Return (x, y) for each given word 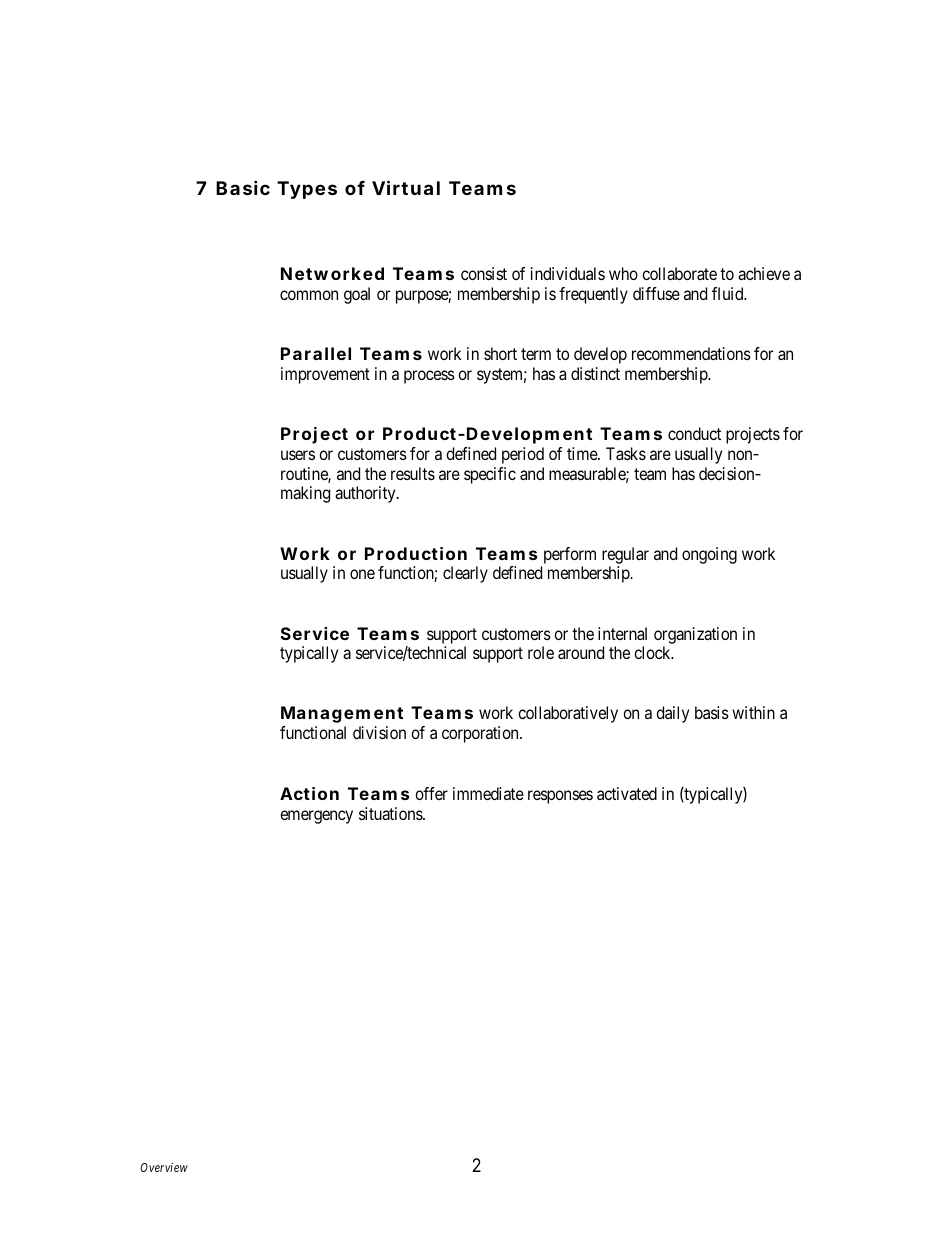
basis (712, 712)
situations (391, 813)
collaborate (679, 273)
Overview (164, 1167)
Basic (243, 187)
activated (627, 793)
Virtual (406, 187)
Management (342, 714)
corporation (481, 734)
